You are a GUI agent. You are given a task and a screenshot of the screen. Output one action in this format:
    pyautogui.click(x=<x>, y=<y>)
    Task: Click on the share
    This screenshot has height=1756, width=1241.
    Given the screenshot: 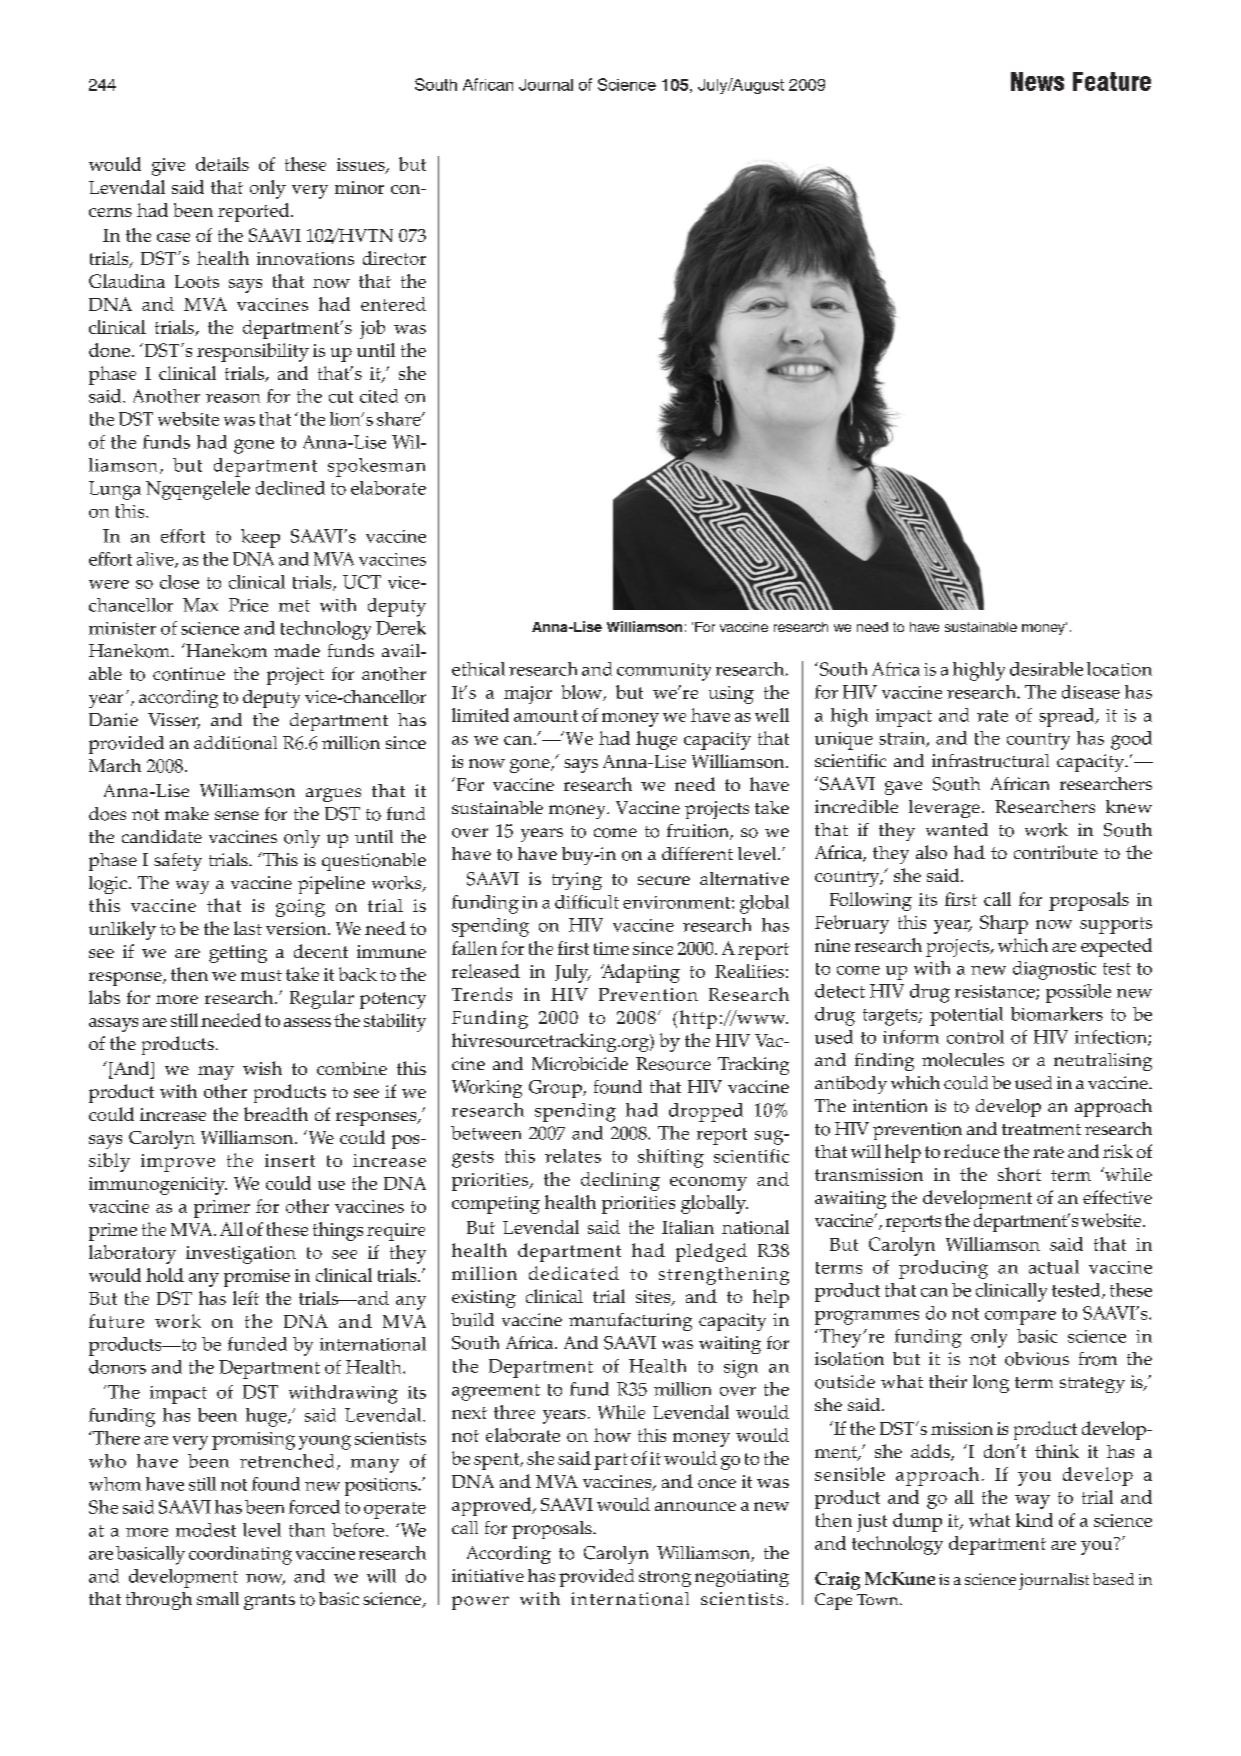 What is the action you would take?
    pyautogui.click(x=400, y=419)
